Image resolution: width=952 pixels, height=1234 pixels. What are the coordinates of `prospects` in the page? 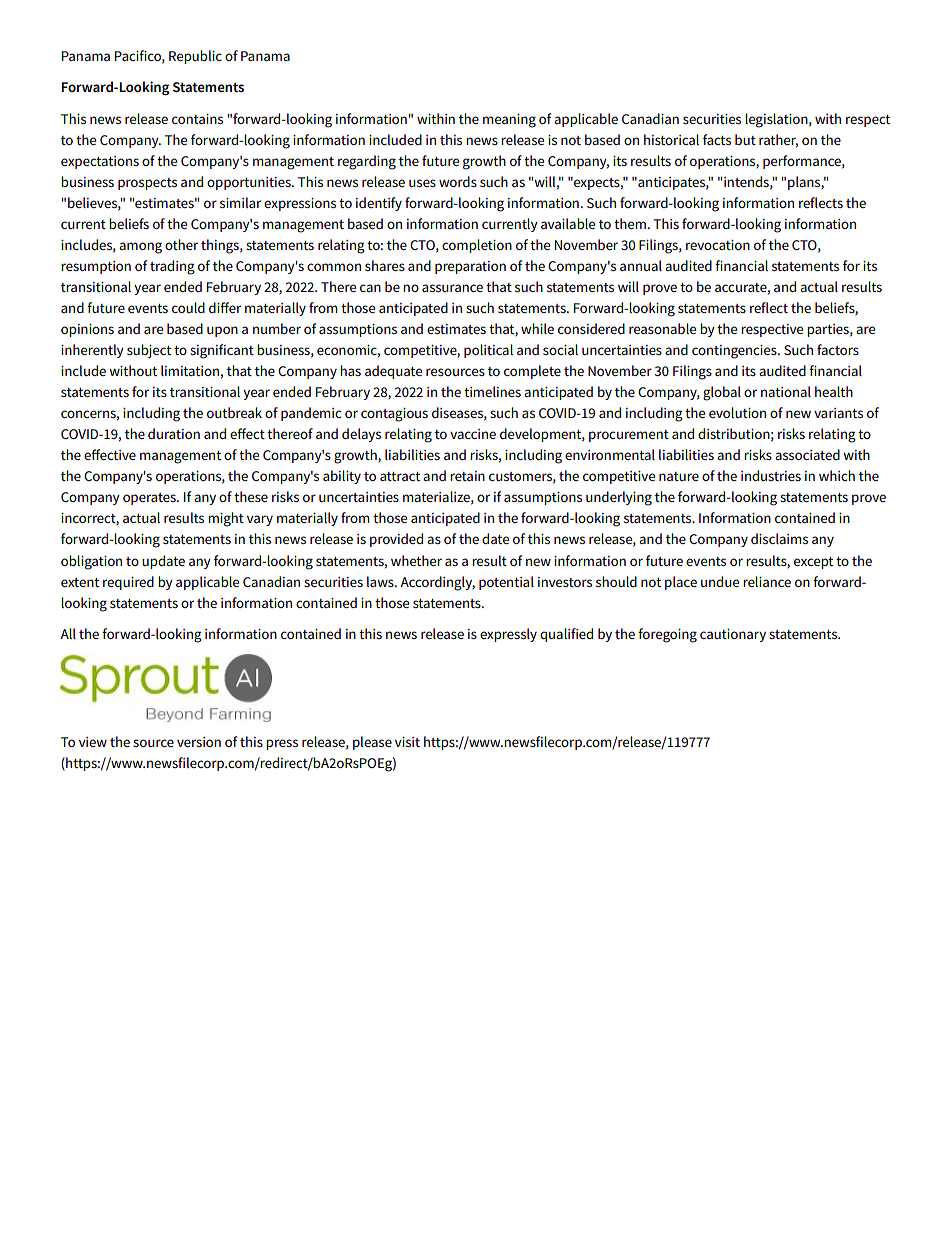 It's located at (147, 184).
